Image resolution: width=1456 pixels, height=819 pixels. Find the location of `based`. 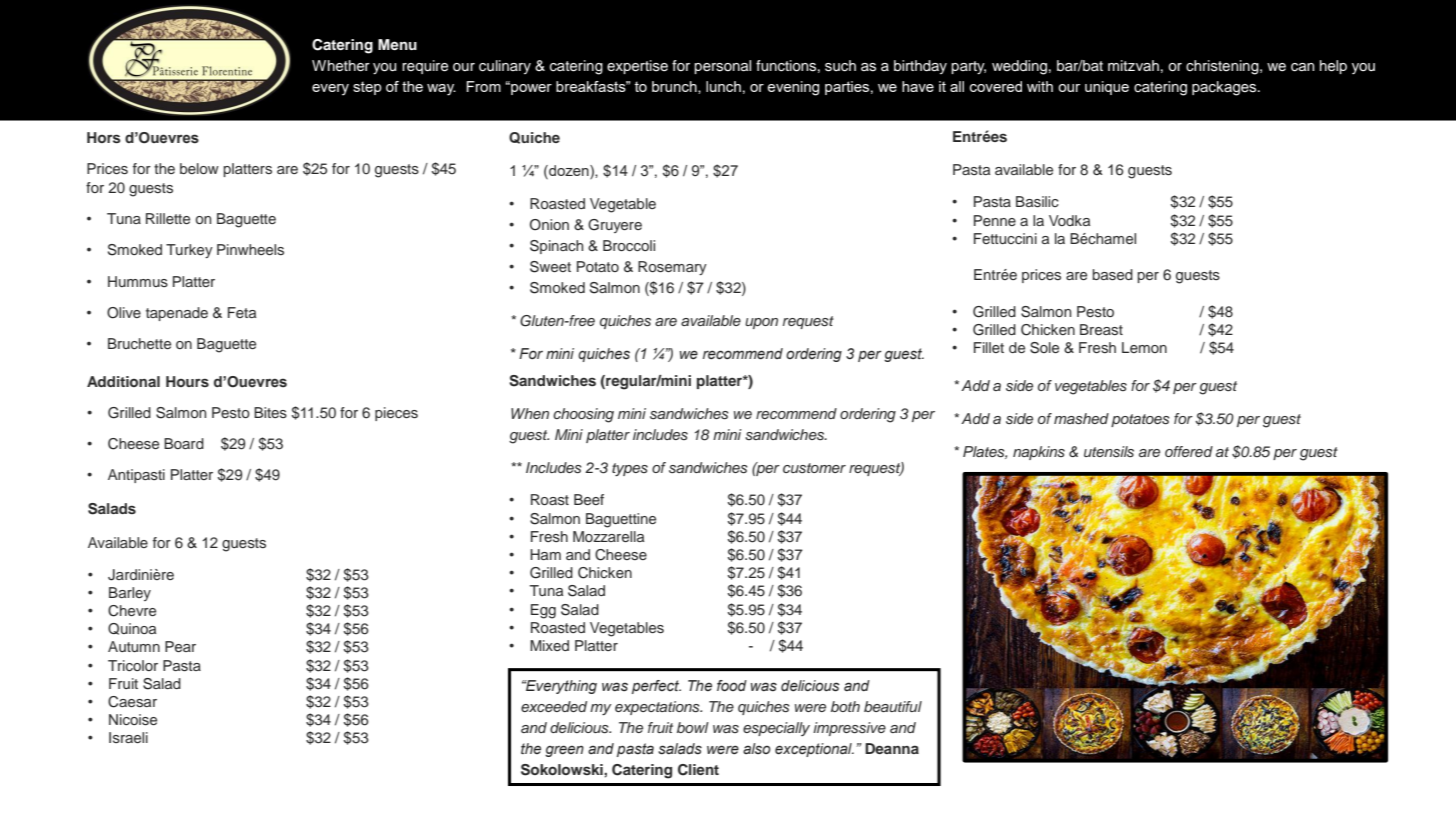

based is located at coordinates (1112, 274).
